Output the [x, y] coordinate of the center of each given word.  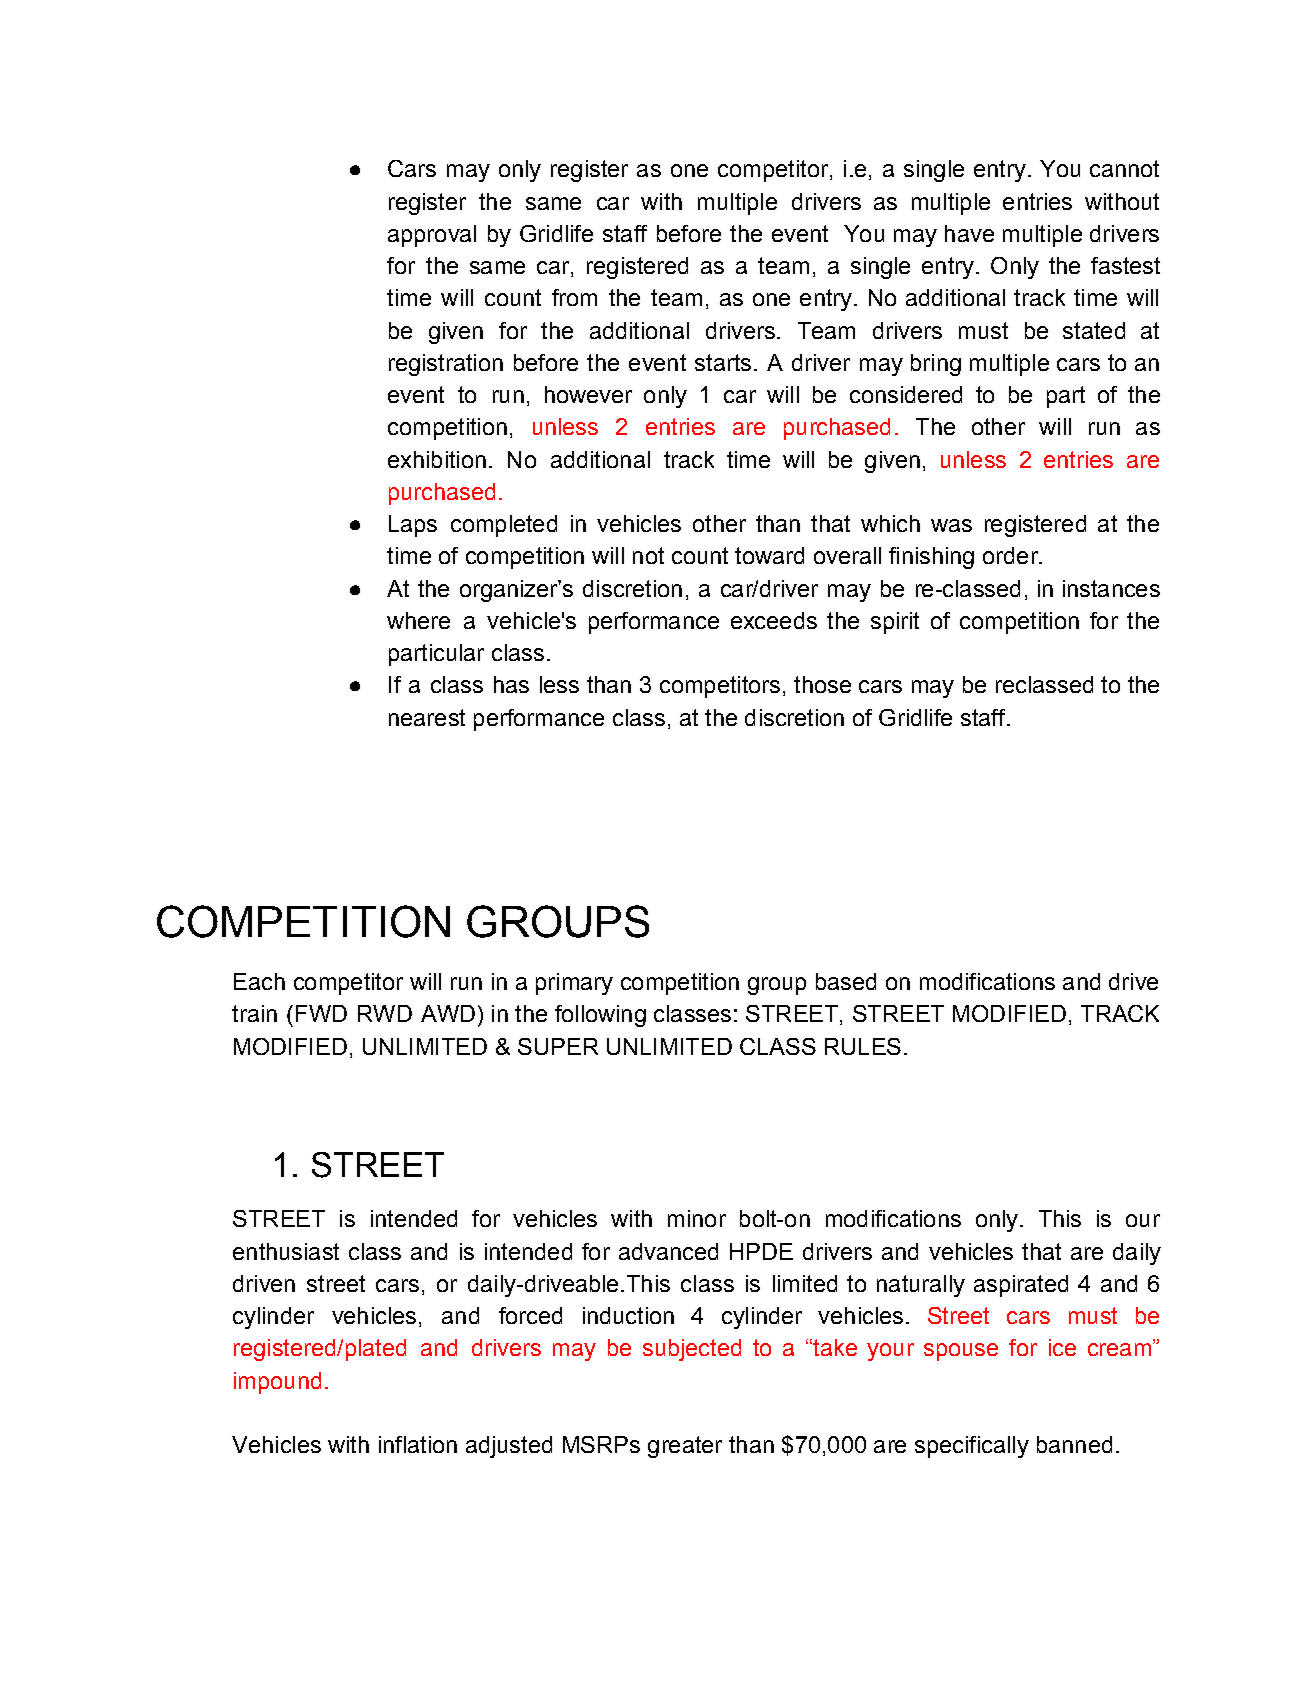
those [822, 684]
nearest [427, 717]
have [969, 233]
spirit [895, 623]
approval [432, 236]
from [574, 297]
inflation [418, 1444]
